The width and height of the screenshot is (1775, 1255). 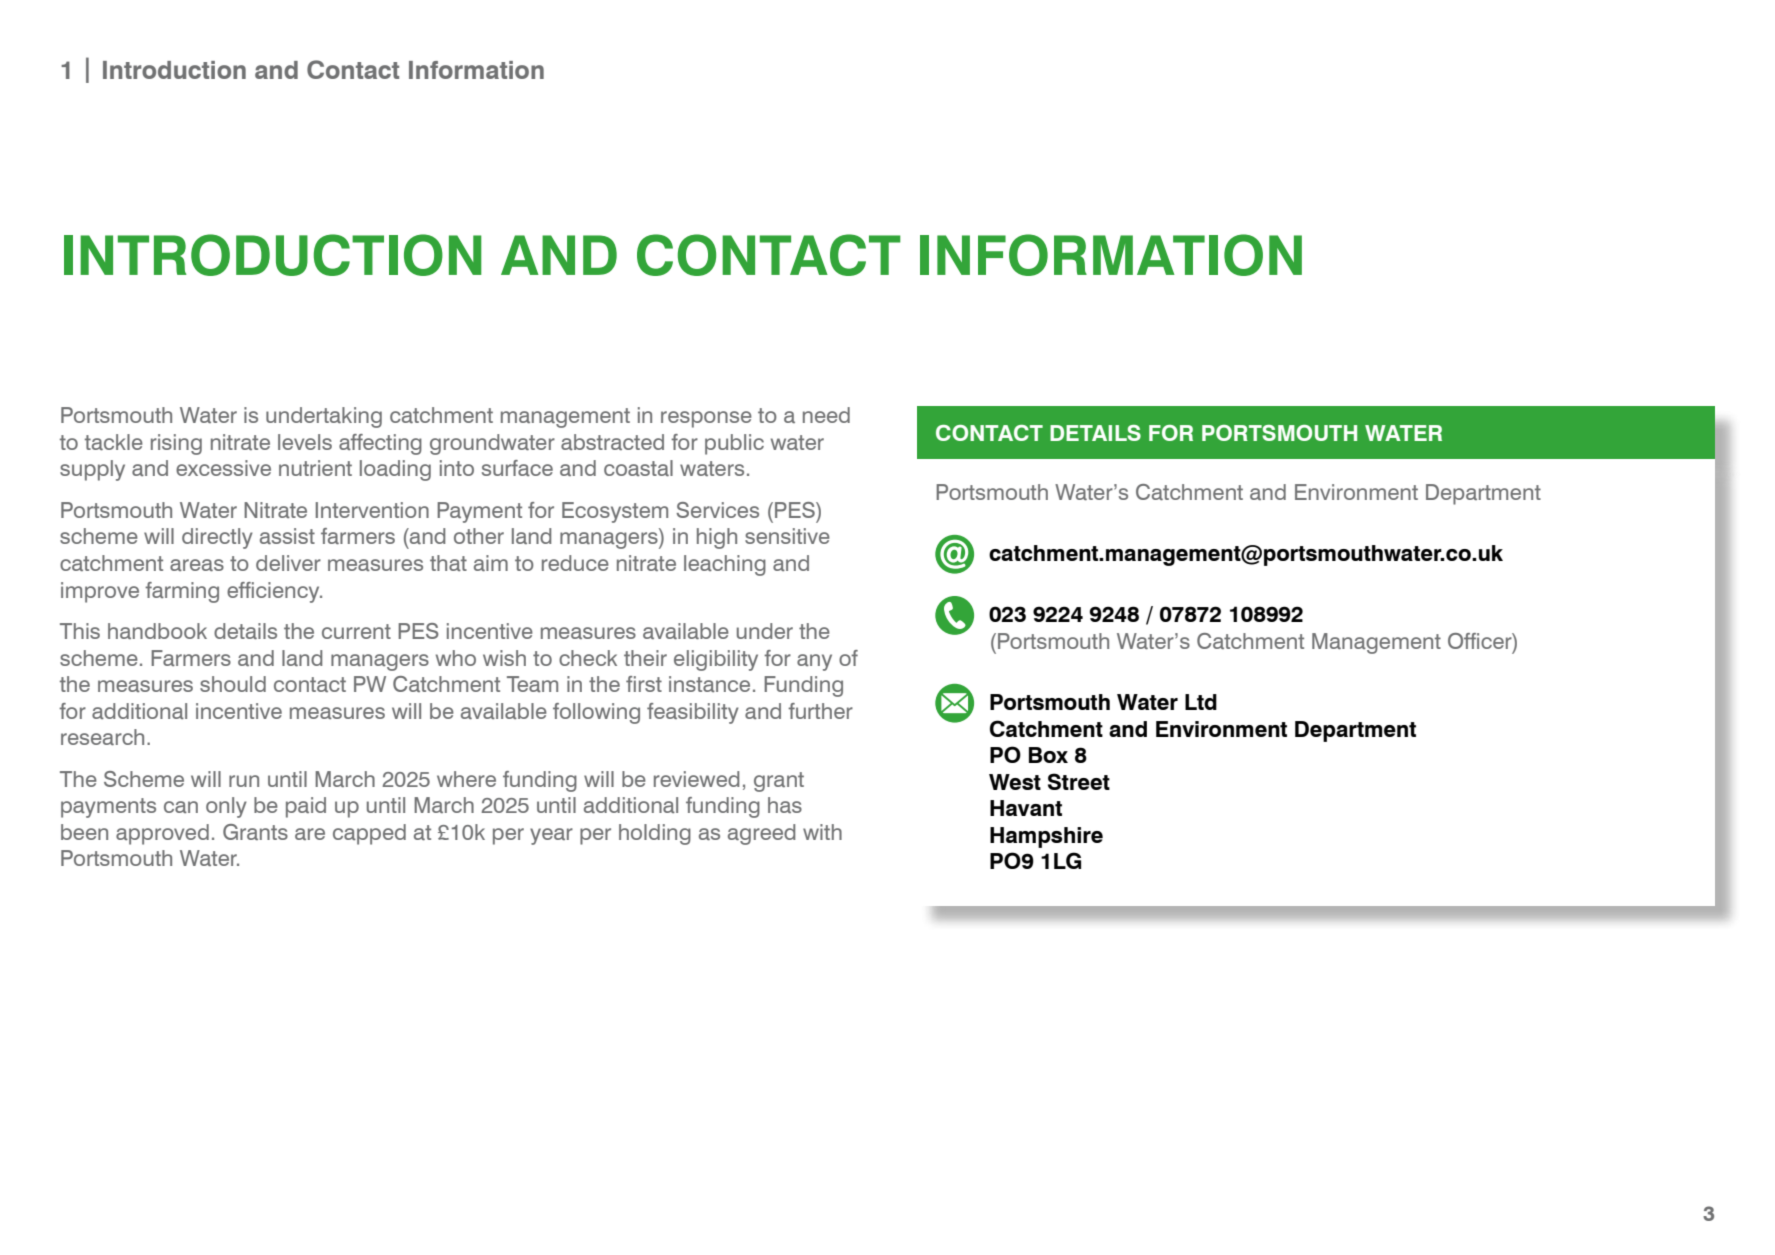 I want to click on Box, so click(x=1048, y=755).
